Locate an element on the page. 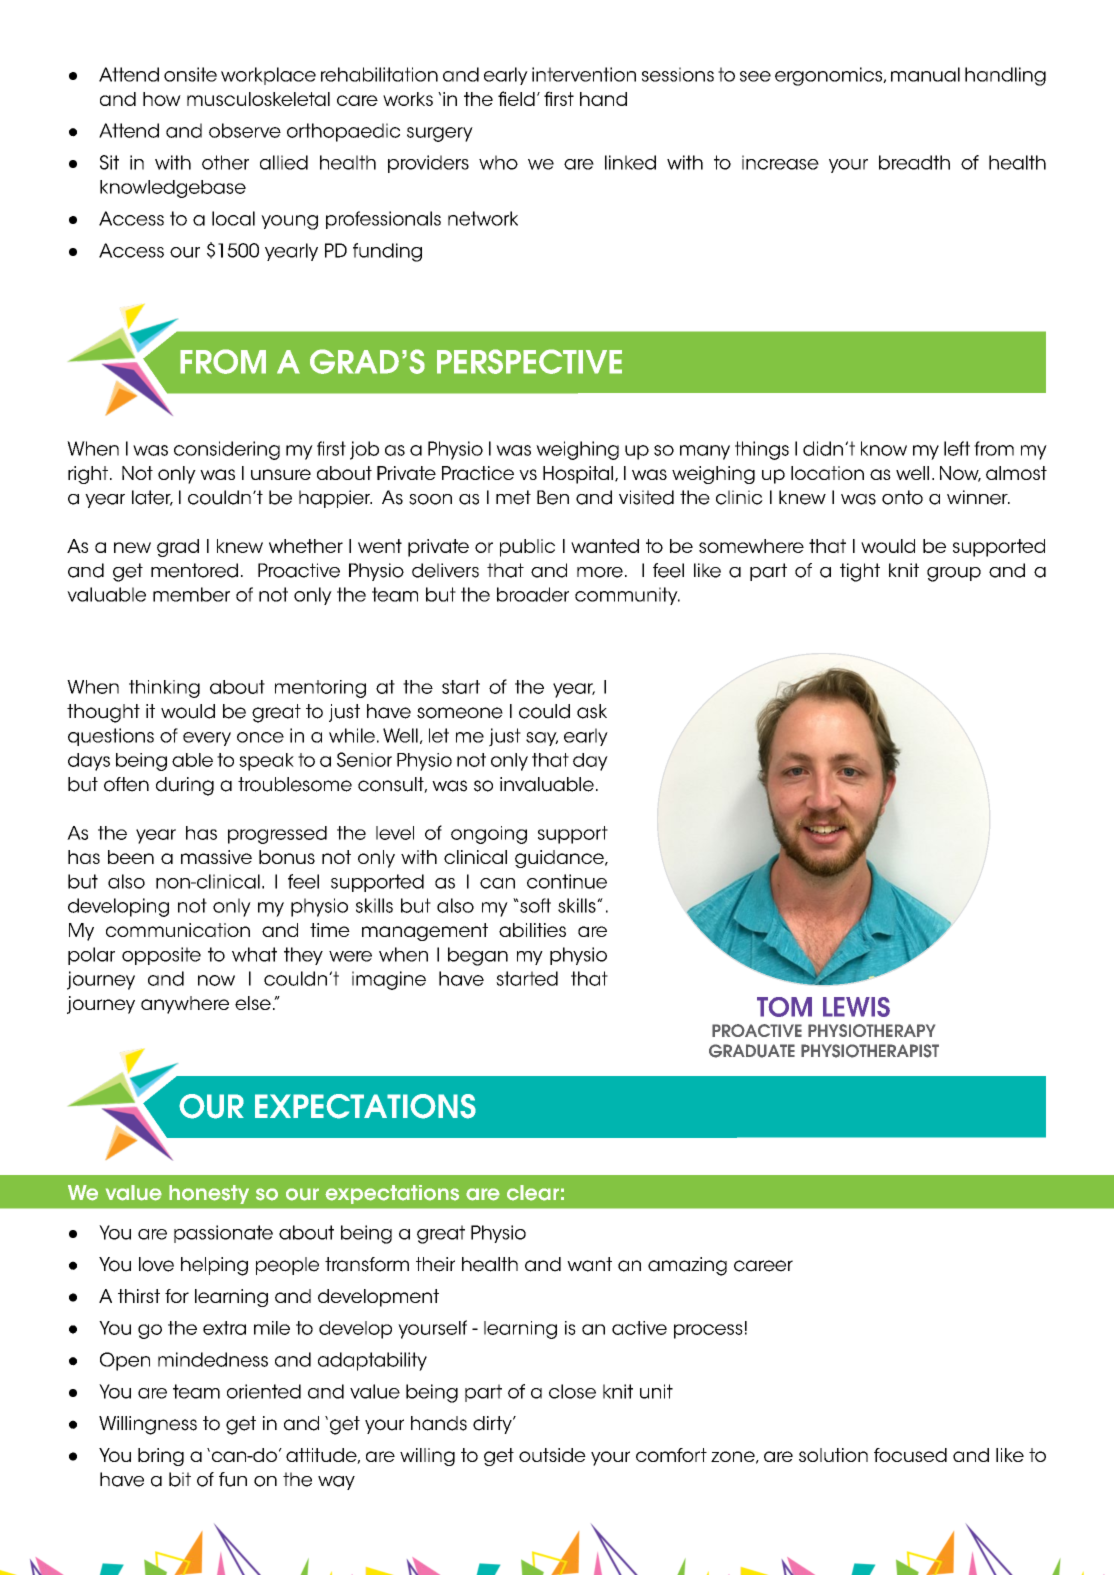 The height and width of the document is (1575, 1114). focused is located at coordinates (910, 1455).
